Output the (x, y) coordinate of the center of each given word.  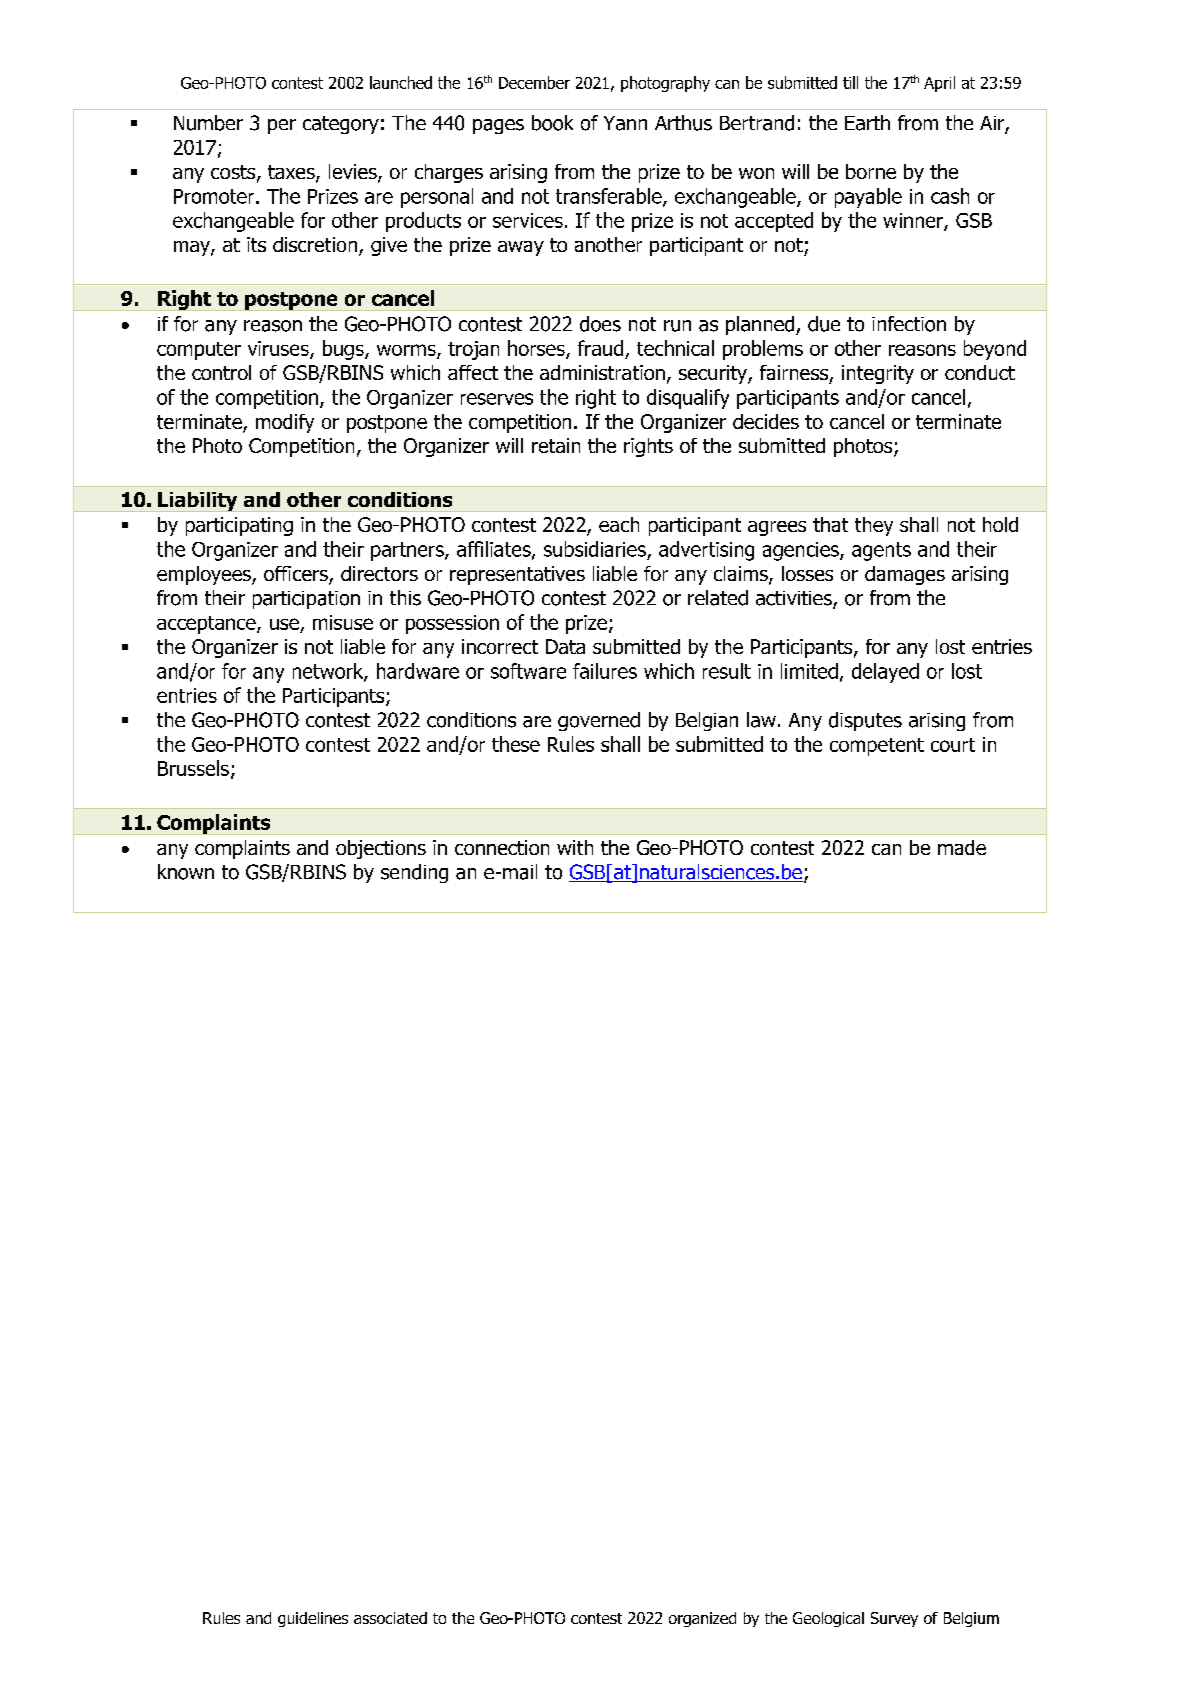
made (962, 847)
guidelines (313, 1619)
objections (381, 849)
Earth (867, 123)
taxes (292, 173)
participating (239, 526)
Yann (625, 123)
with (575, 847)
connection (502, 847)
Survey (894, 1619)
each (619, 524)
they (874, 526)
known (186, 872)
